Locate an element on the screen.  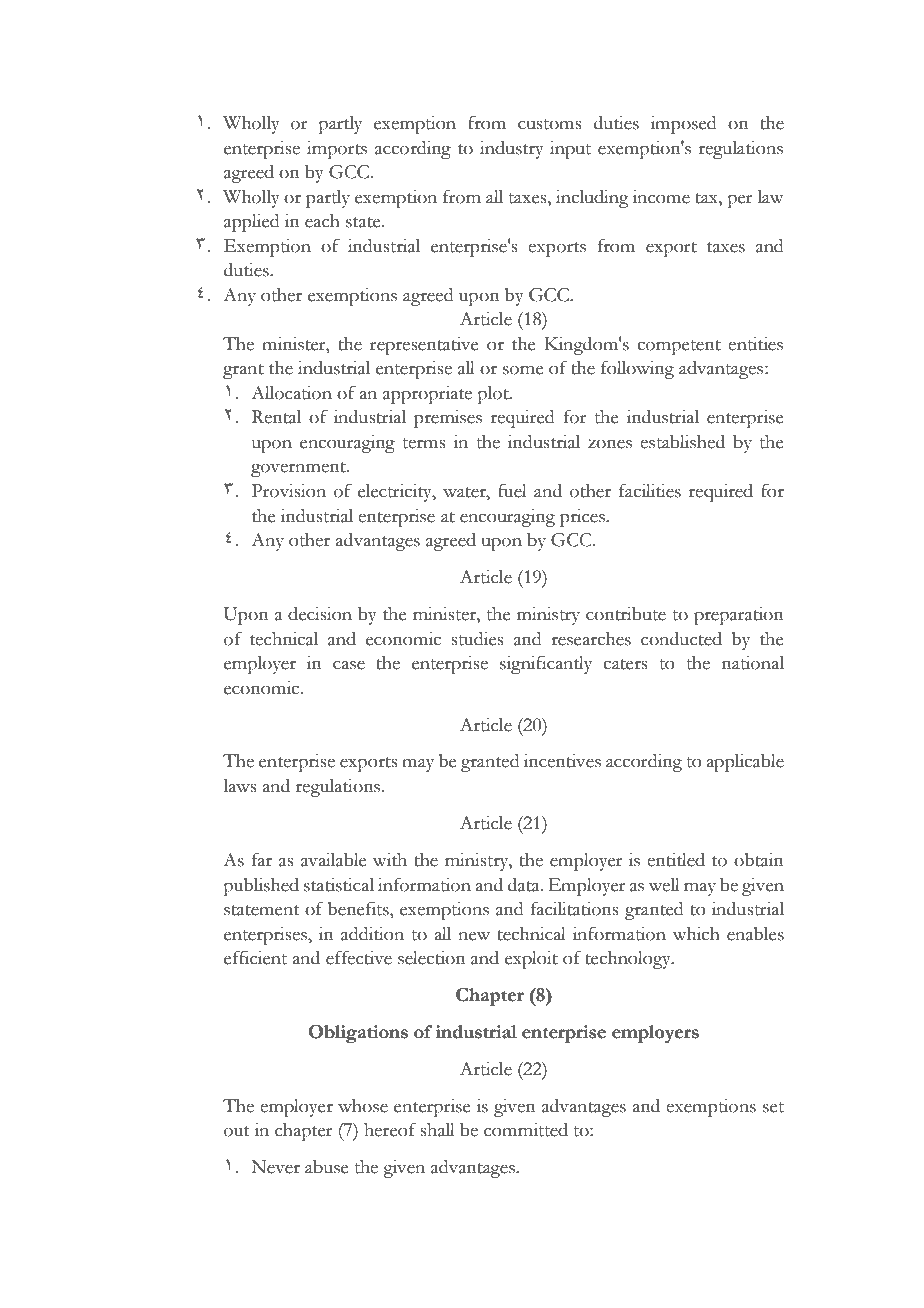
decision is located at coordinates (320, 614).
